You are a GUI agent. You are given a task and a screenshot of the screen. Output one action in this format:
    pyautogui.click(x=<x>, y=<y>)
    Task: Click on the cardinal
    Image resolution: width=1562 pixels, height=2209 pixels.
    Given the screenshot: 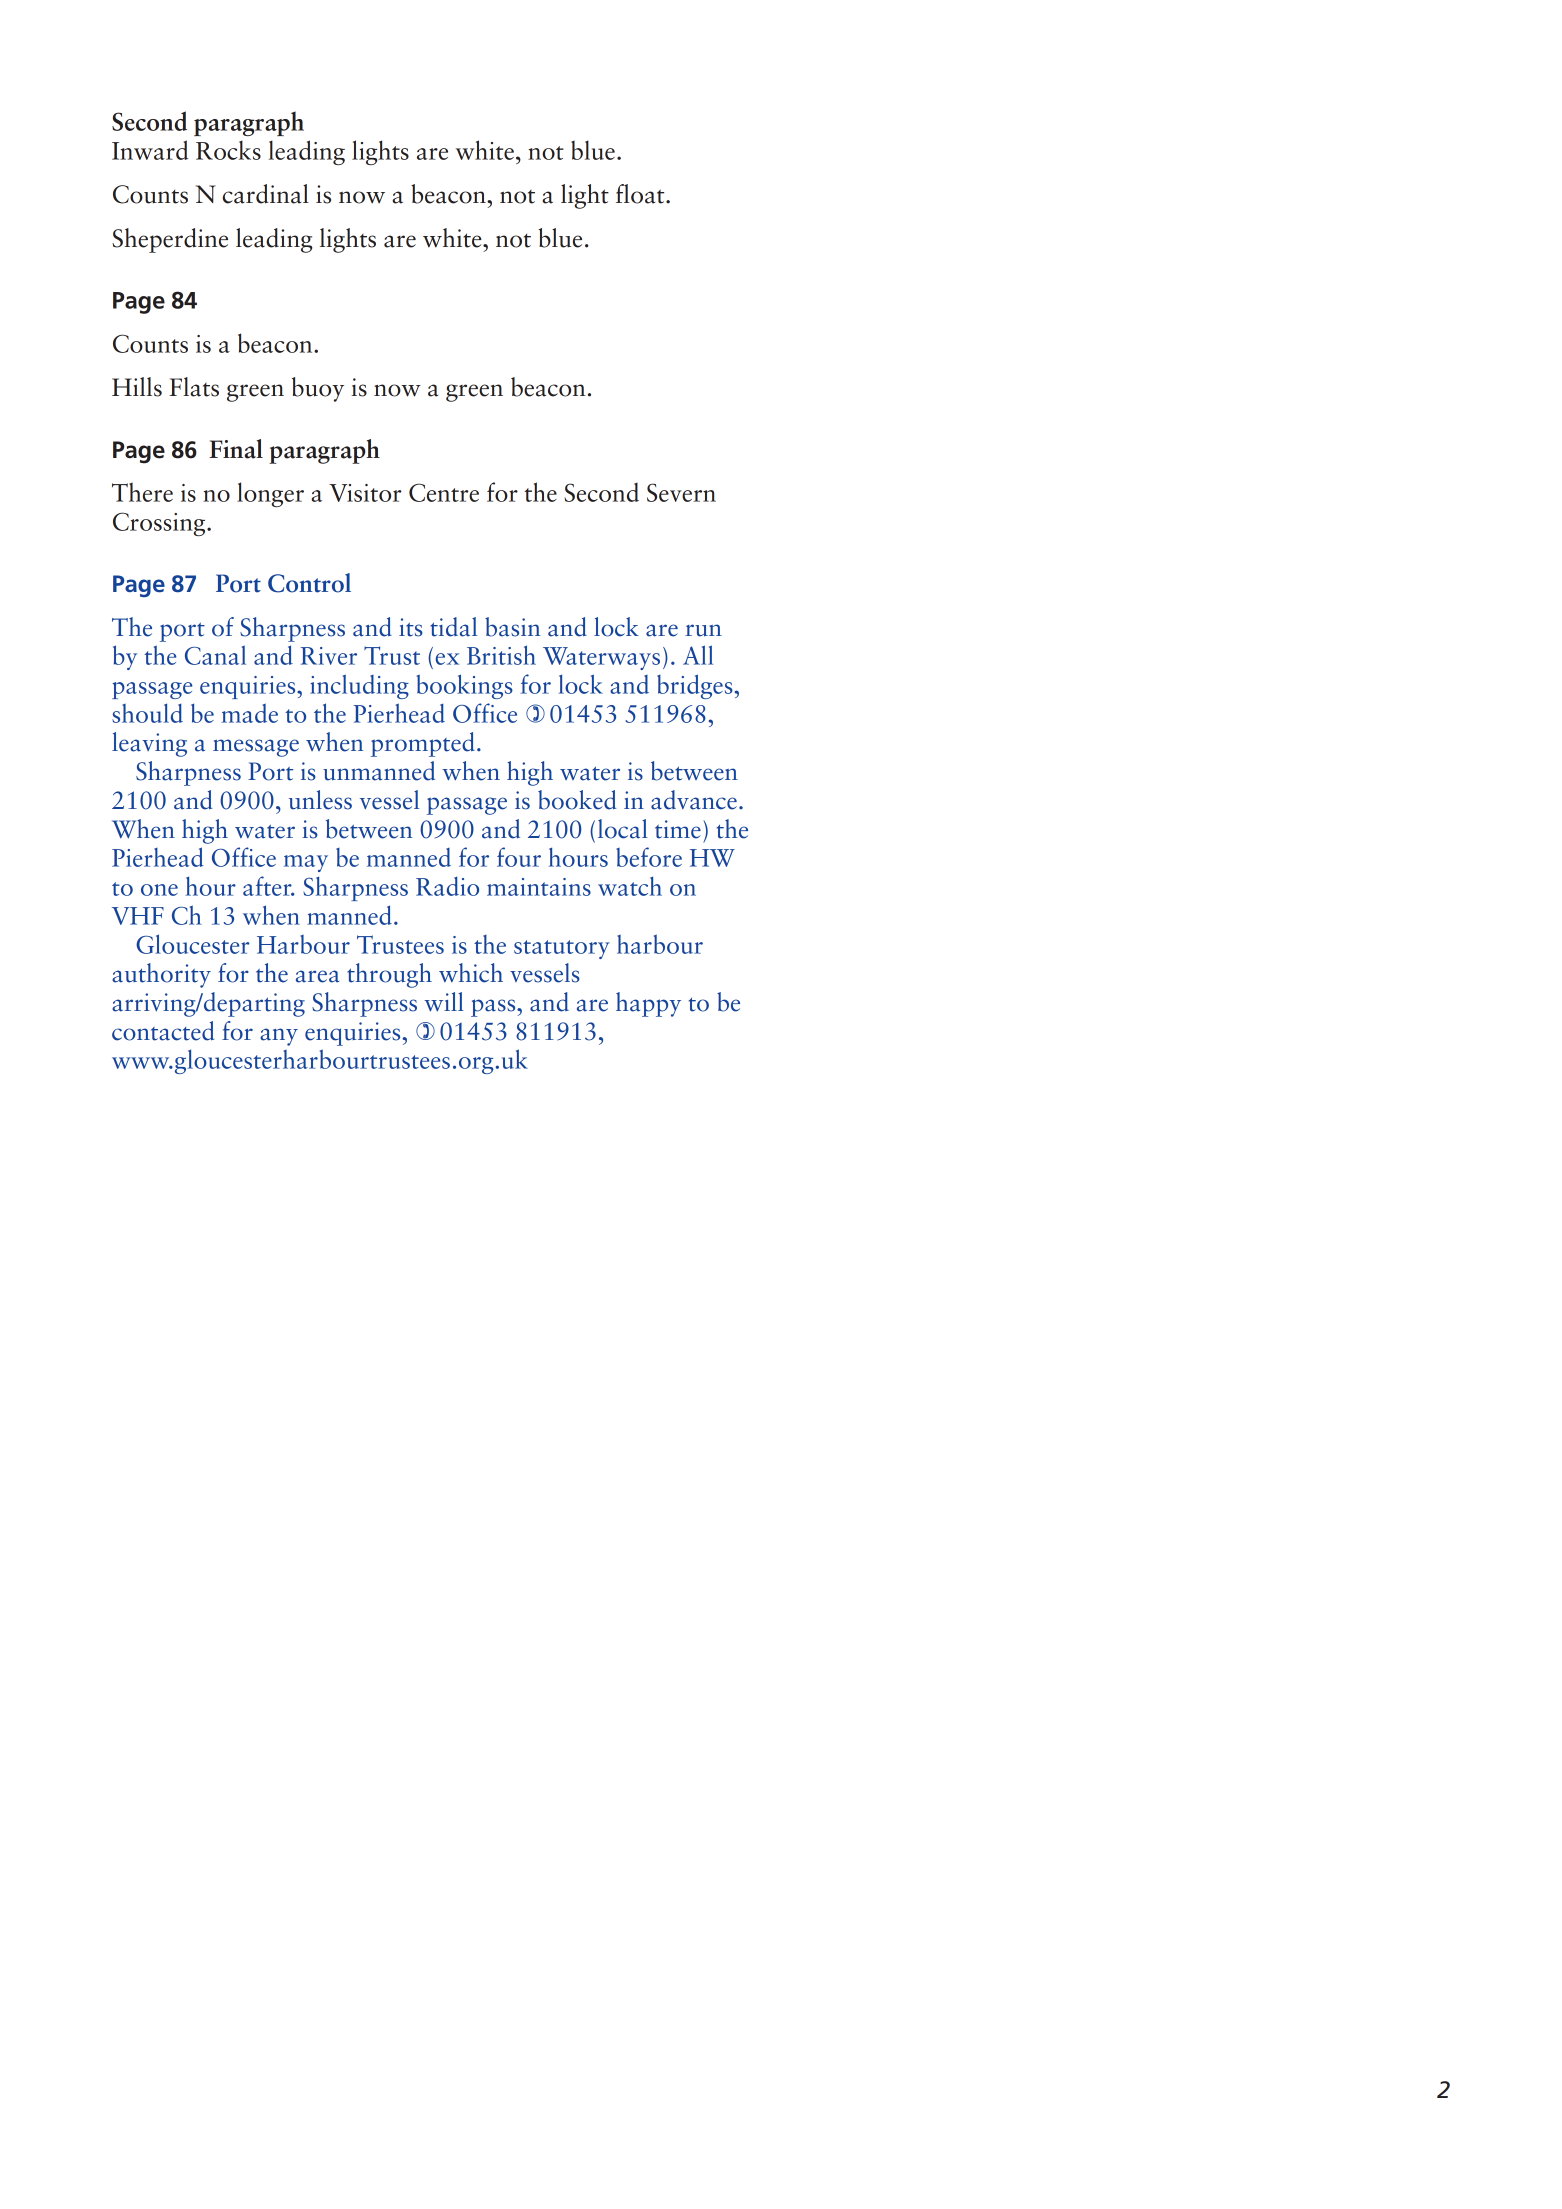 What is the action you would take?
    pyautogui.click(x=266, y=194)
